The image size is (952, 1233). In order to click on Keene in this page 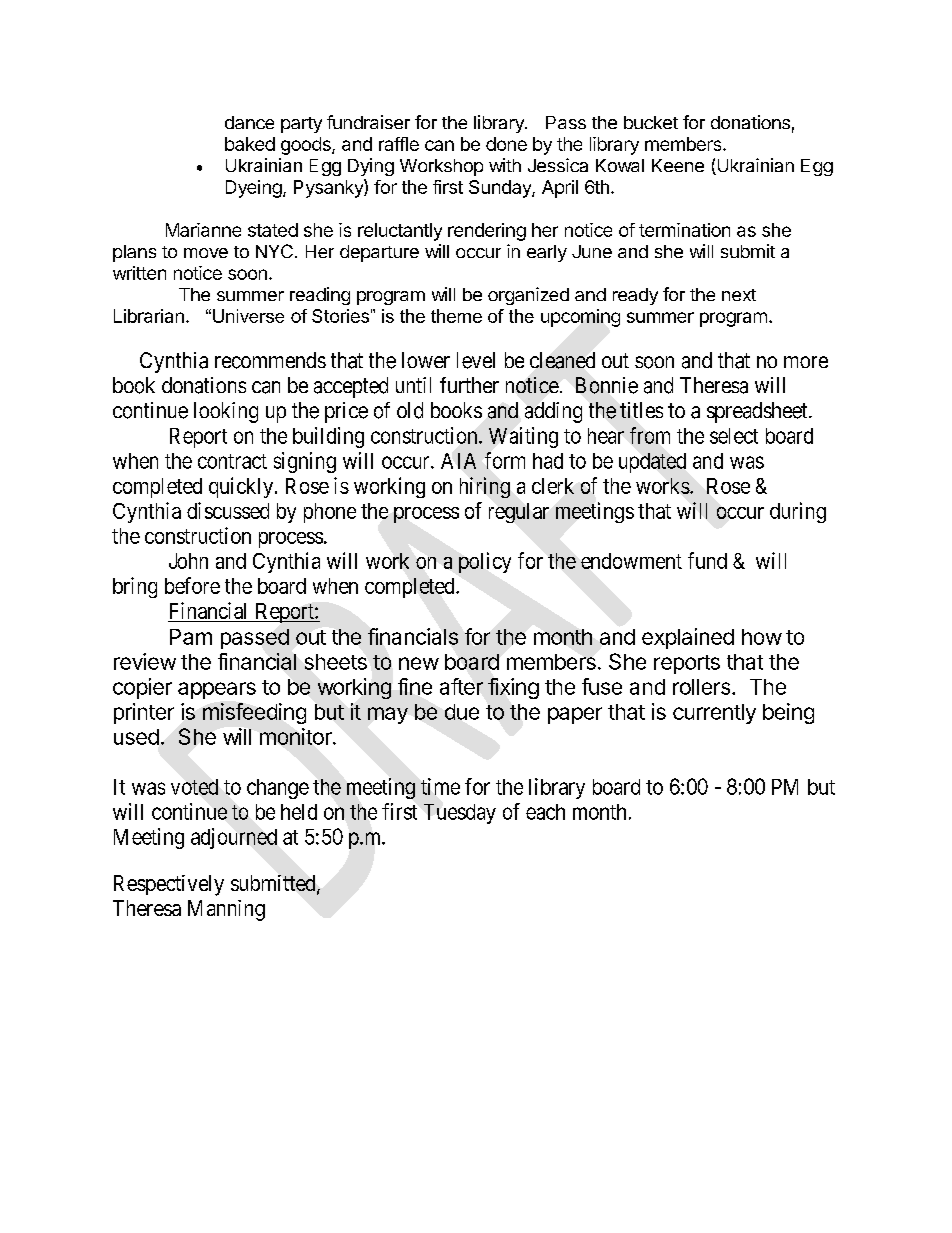, I will do `click(678, 165)`.
